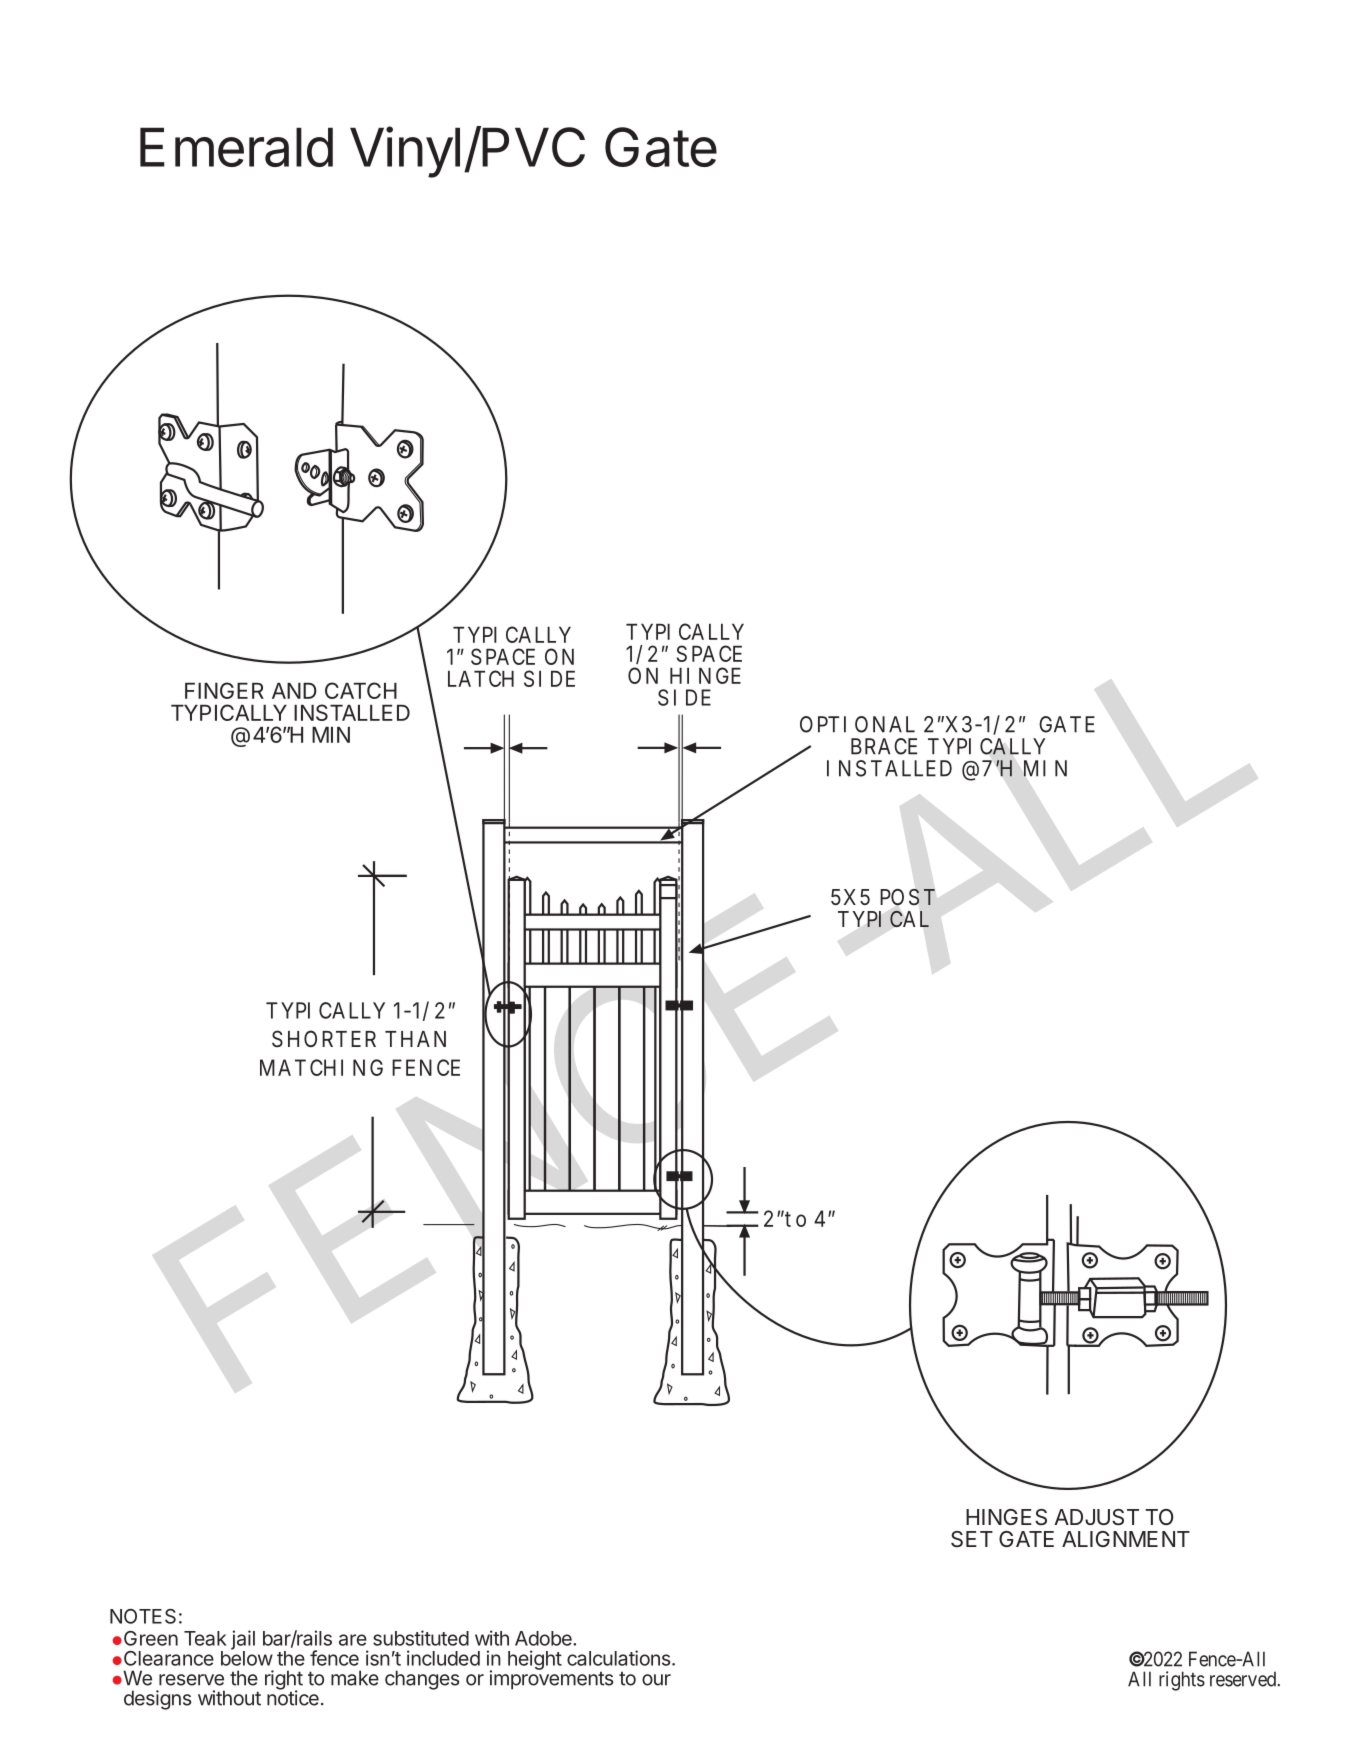  What do you see at coordinates (294, 691) in the image?
I see `AND` at bounding box center [294, 691].
